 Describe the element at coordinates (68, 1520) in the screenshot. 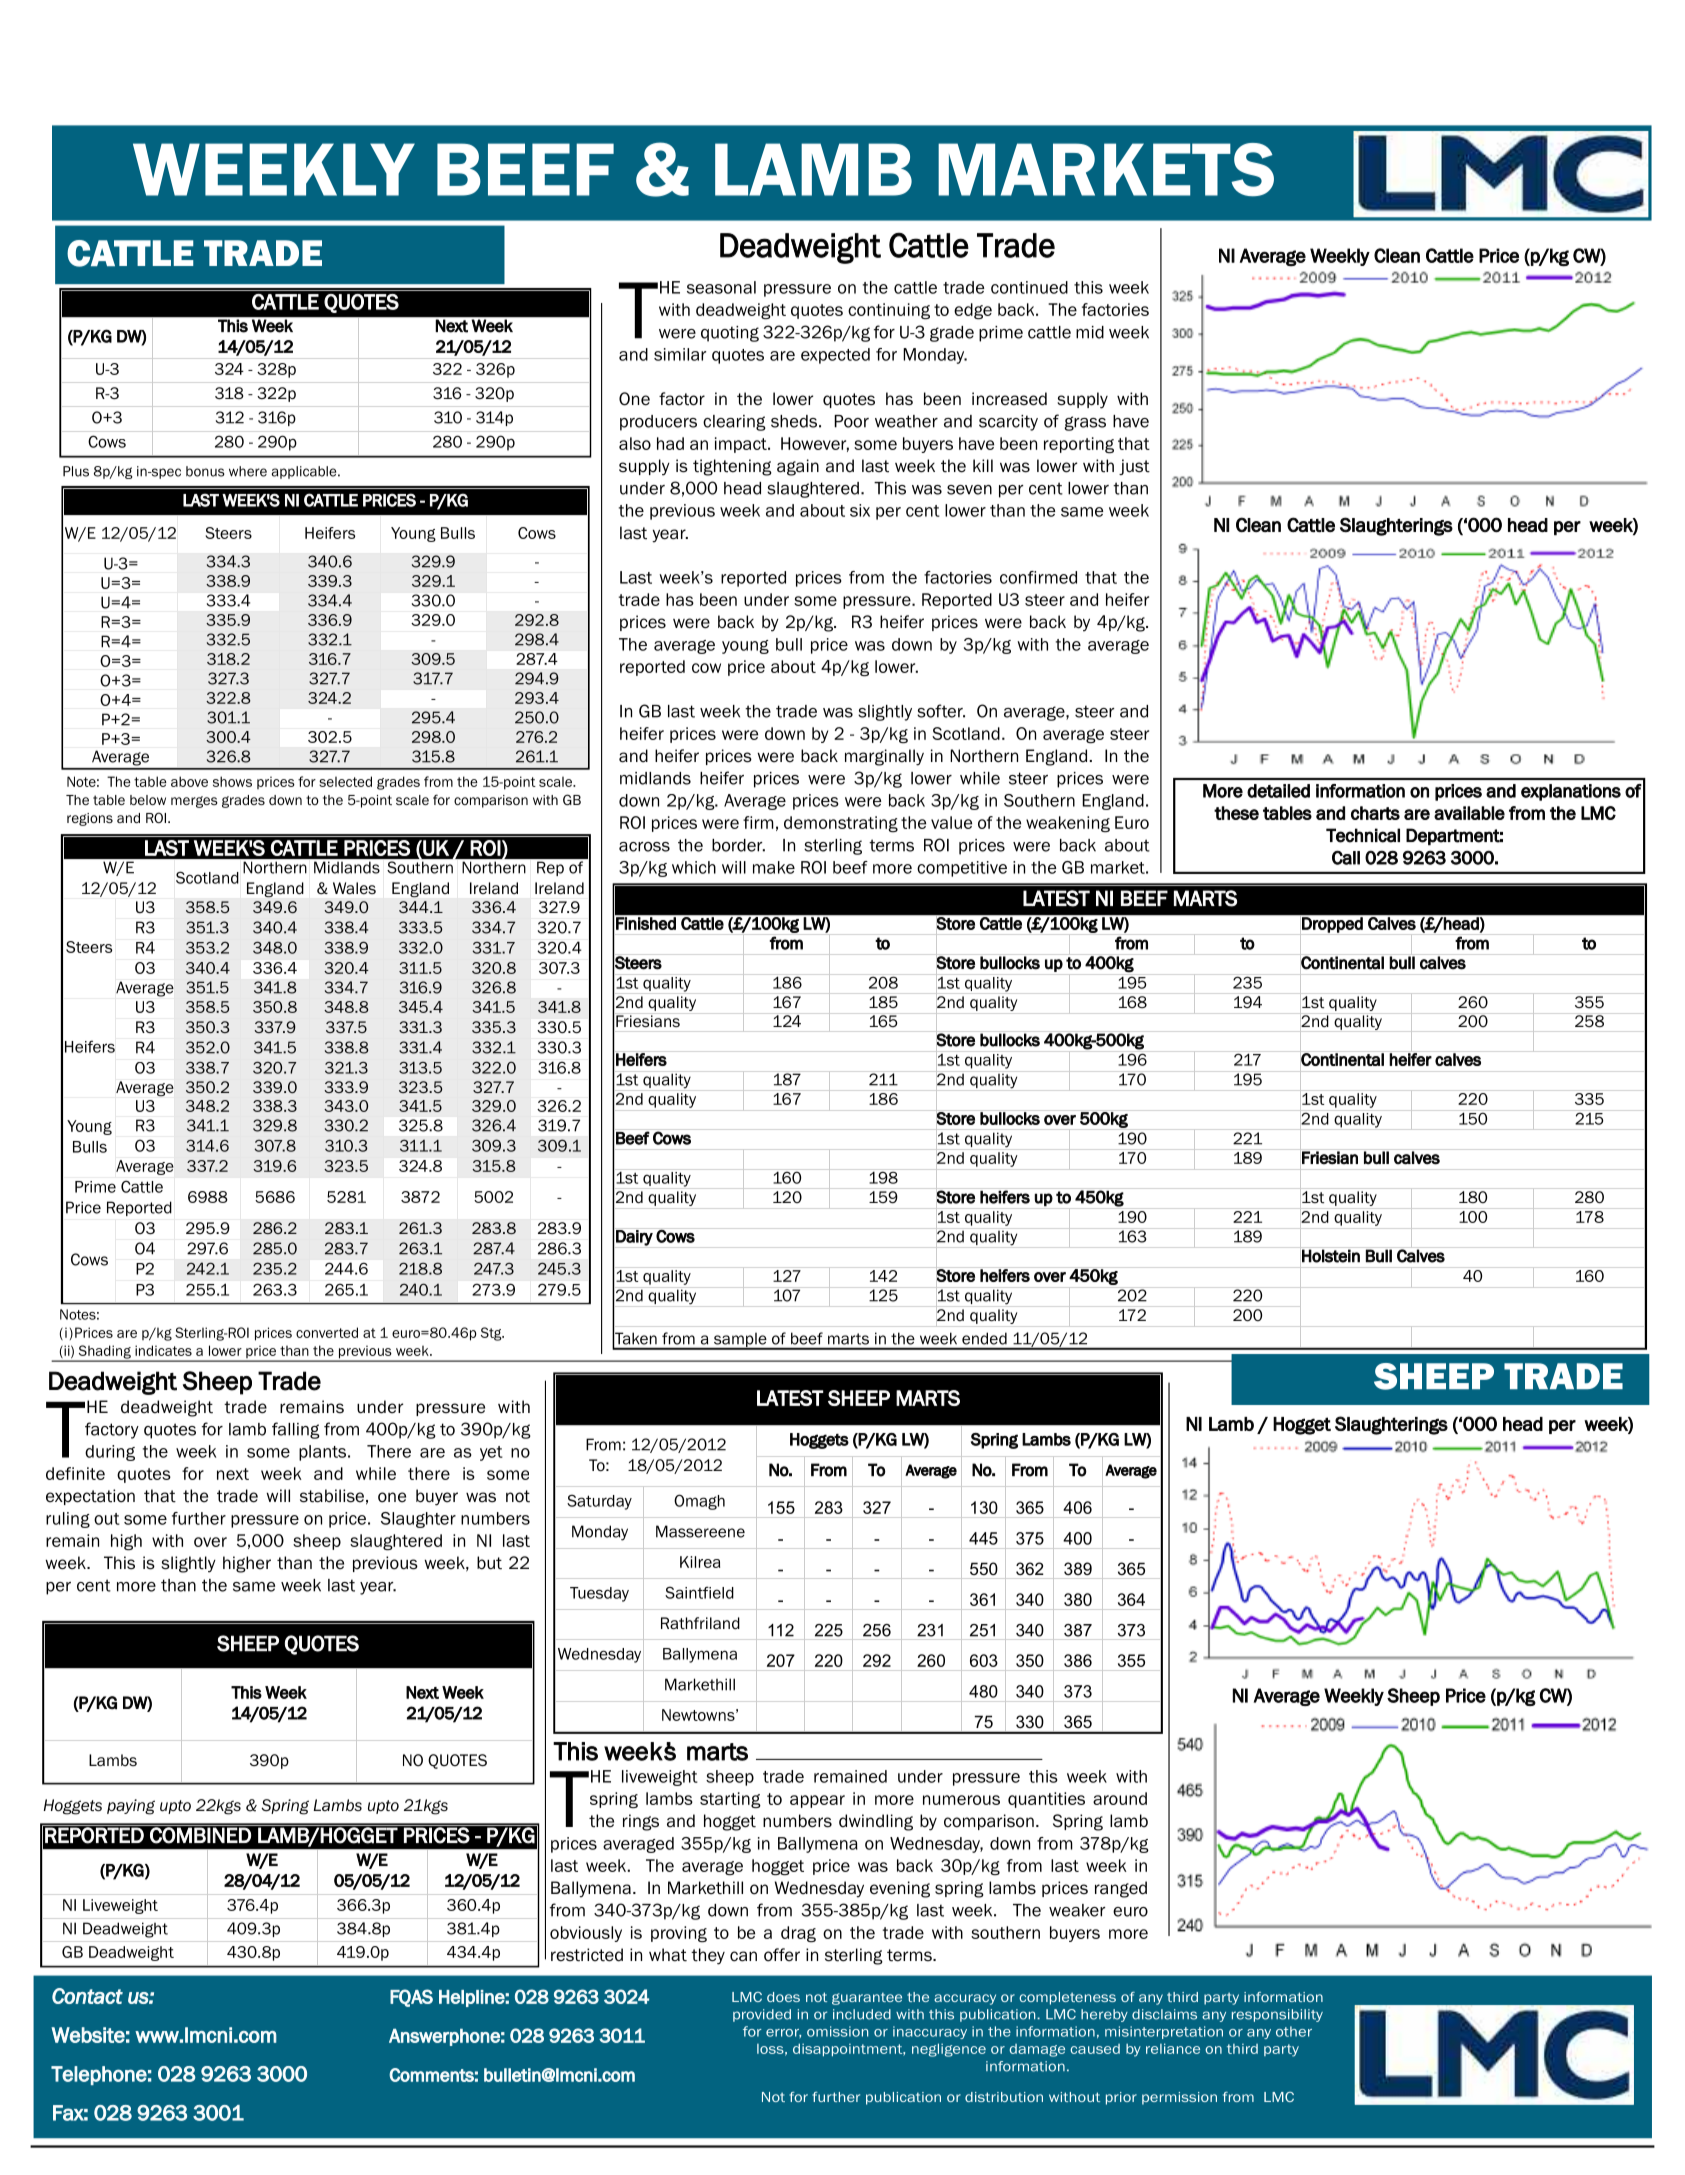

I see `ruling` at that location.
